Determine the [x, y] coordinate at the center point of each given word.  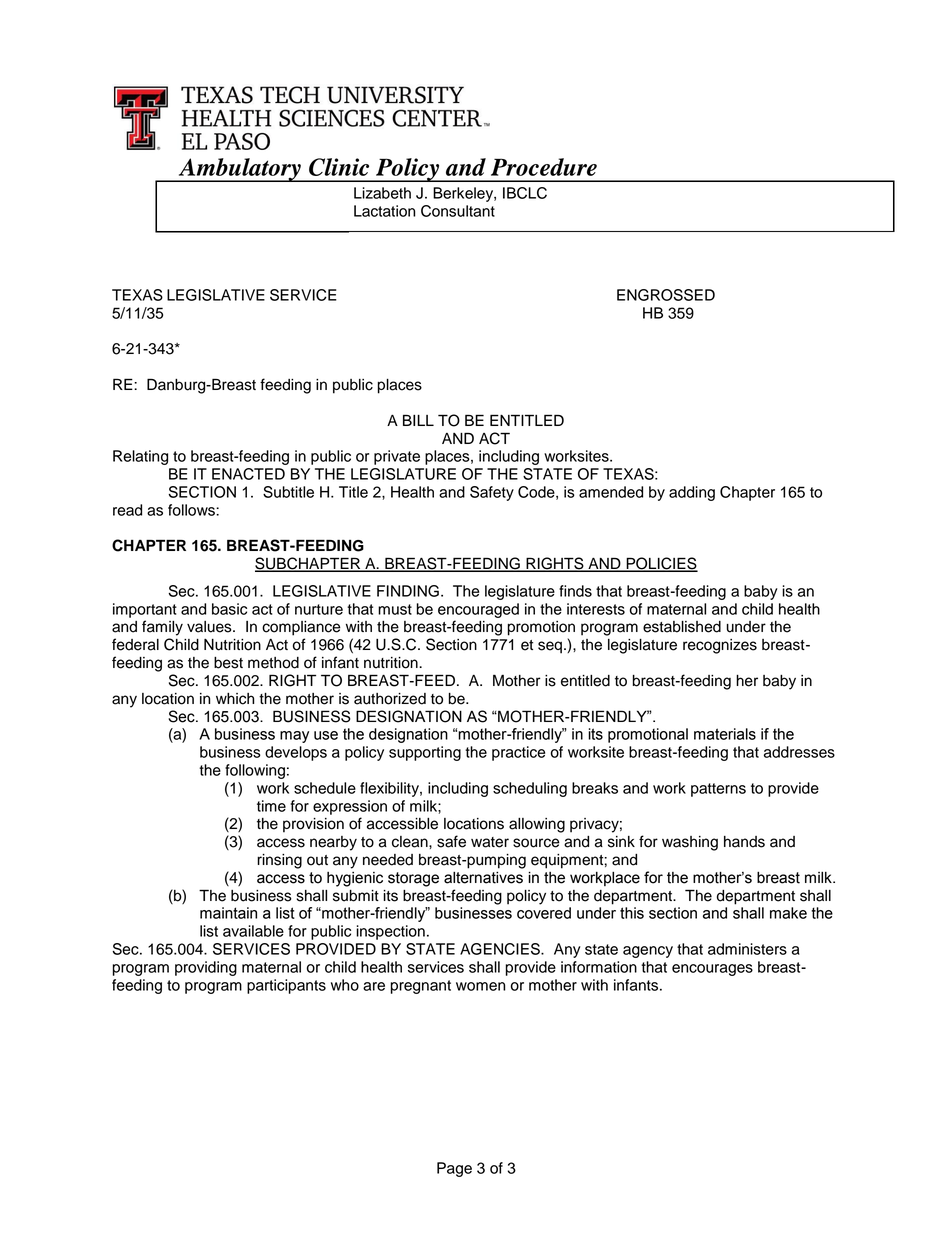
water [490, 842]
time [271, 806]
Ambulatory [239, 170]
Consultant [458, 211]
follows [192, 510]
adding [692, 493]
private [397, 457]
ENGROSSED [666, 295]
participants [286, 986]
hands [744, 842]
